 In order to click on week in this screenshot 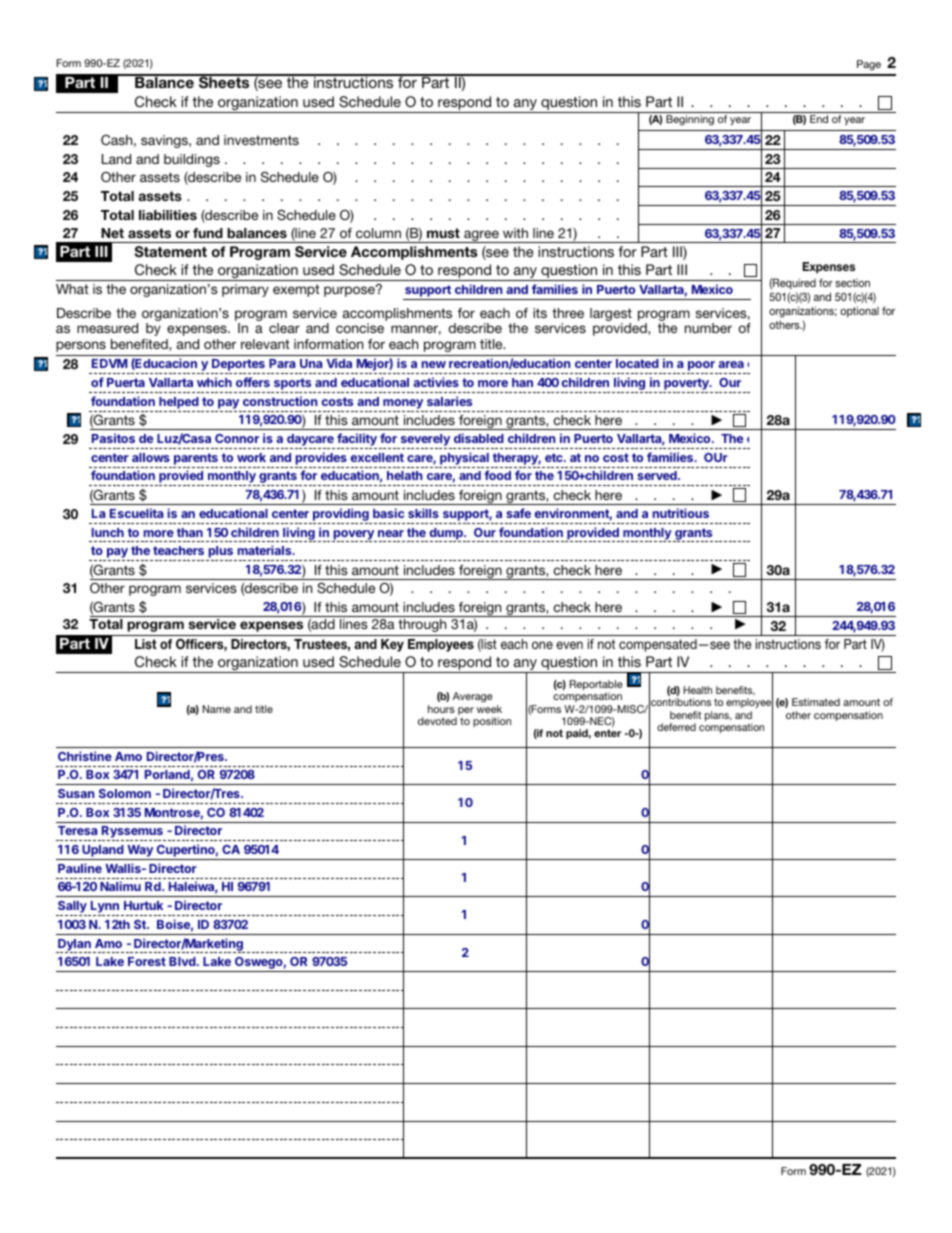, I will do `click(489, 709)`.
